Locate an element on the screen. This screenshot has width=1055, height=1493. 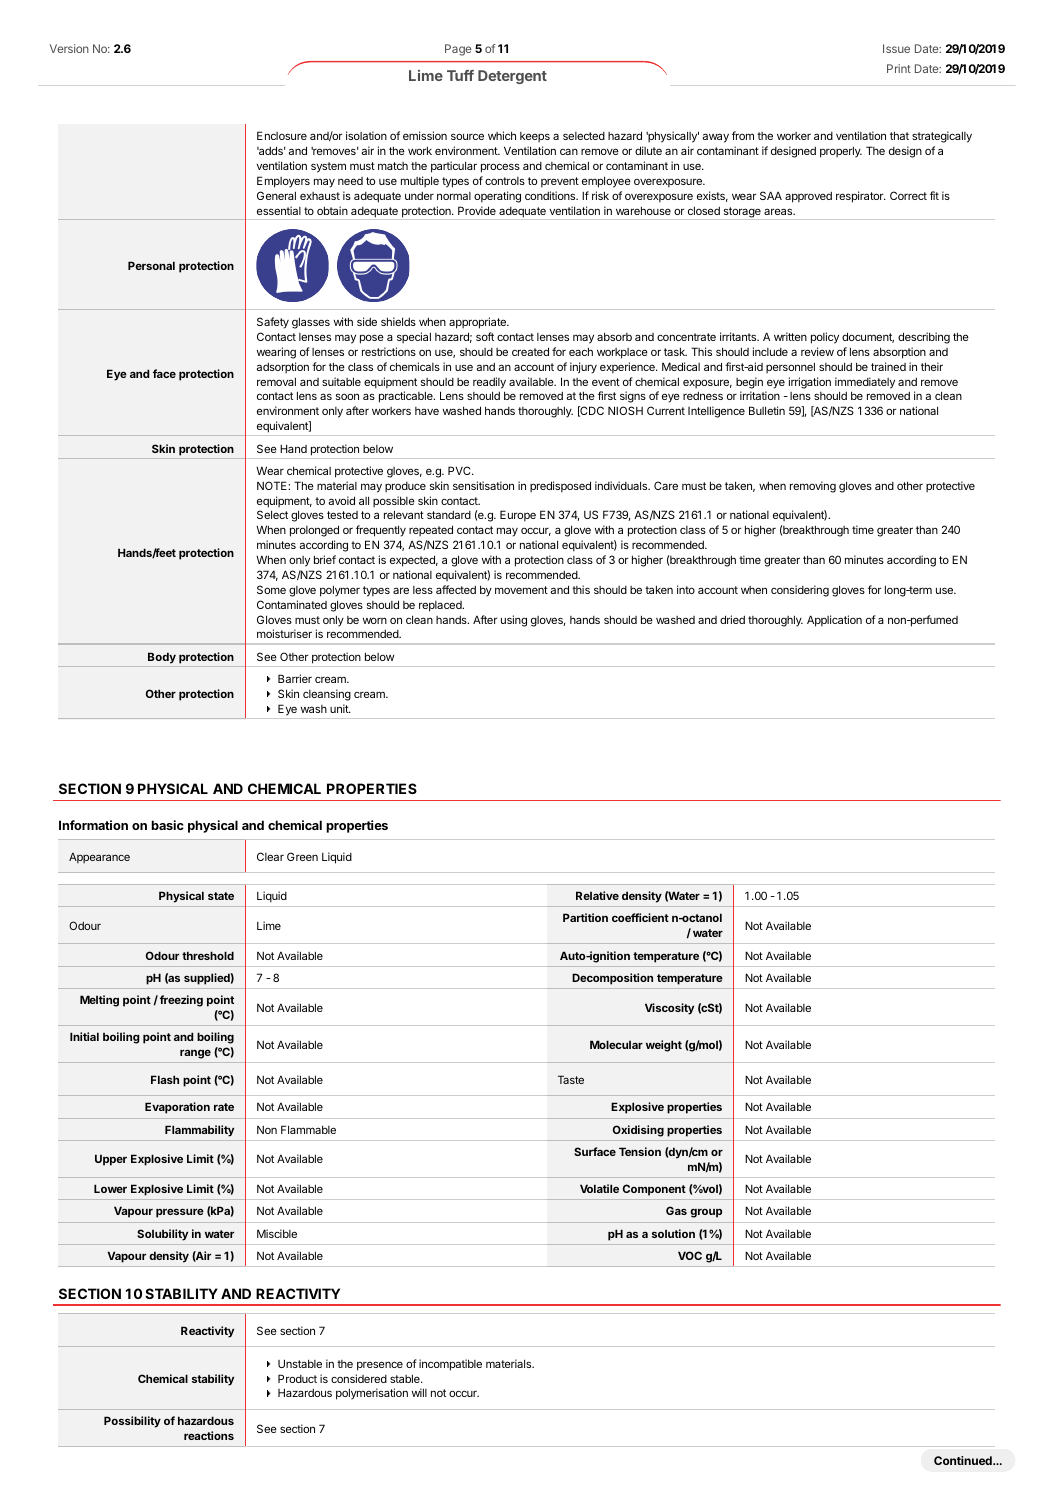
removing is located at coordinates (813, 487).
